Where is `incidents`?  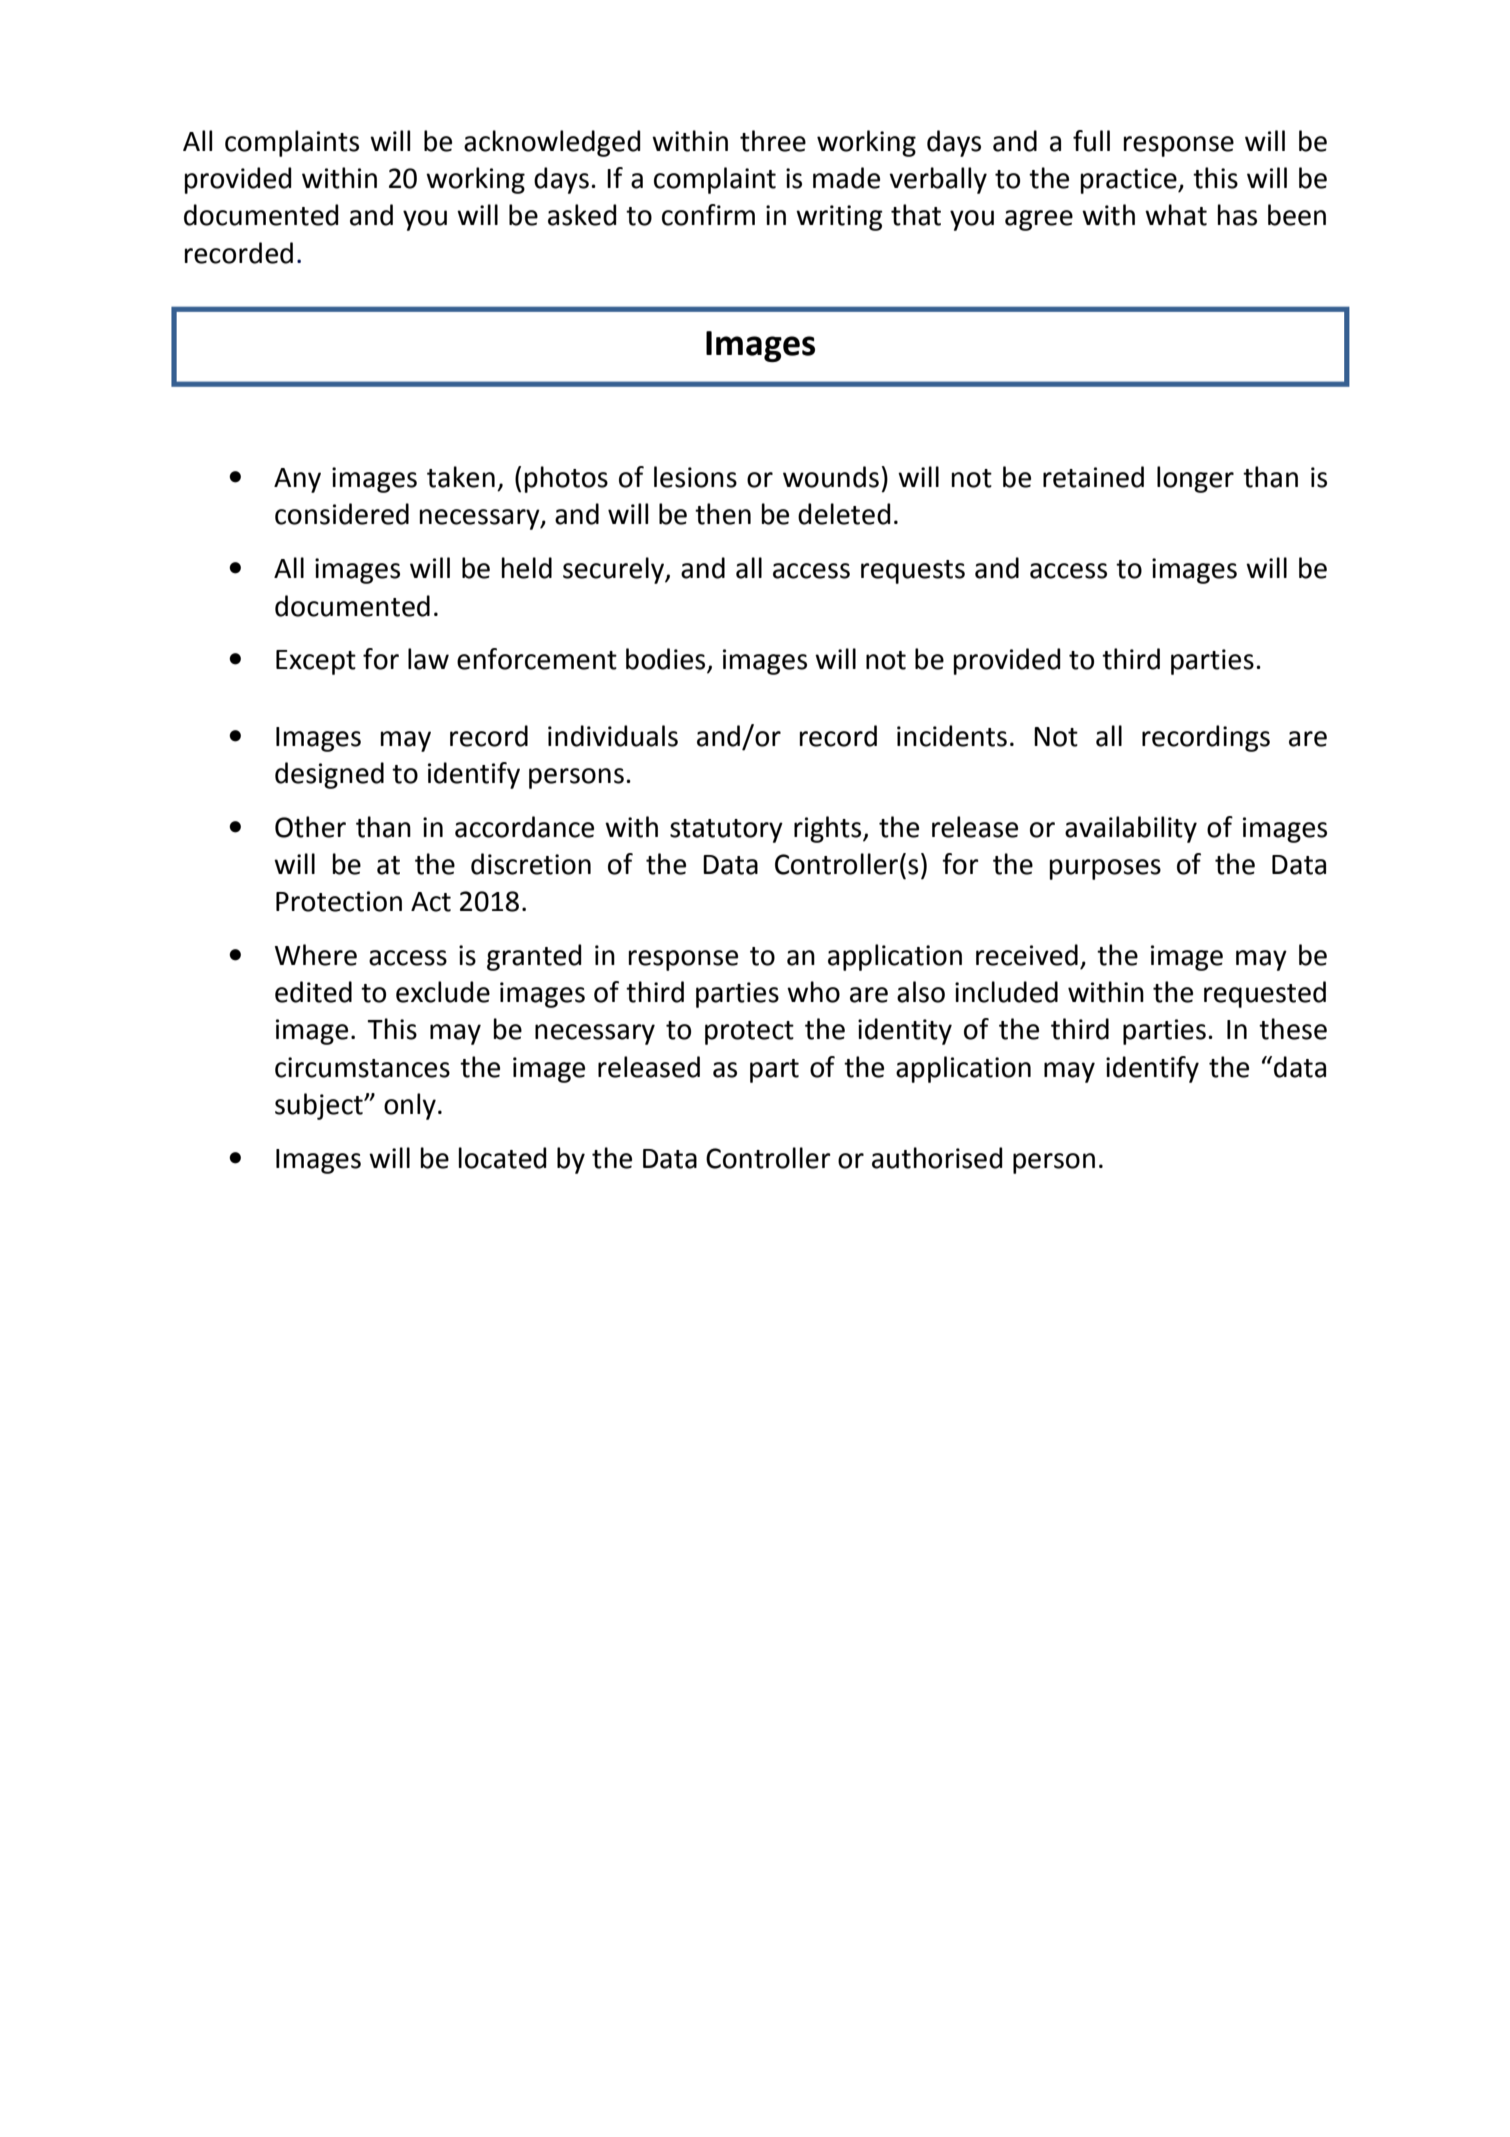 incidents is located at coordinates (952, 736).
